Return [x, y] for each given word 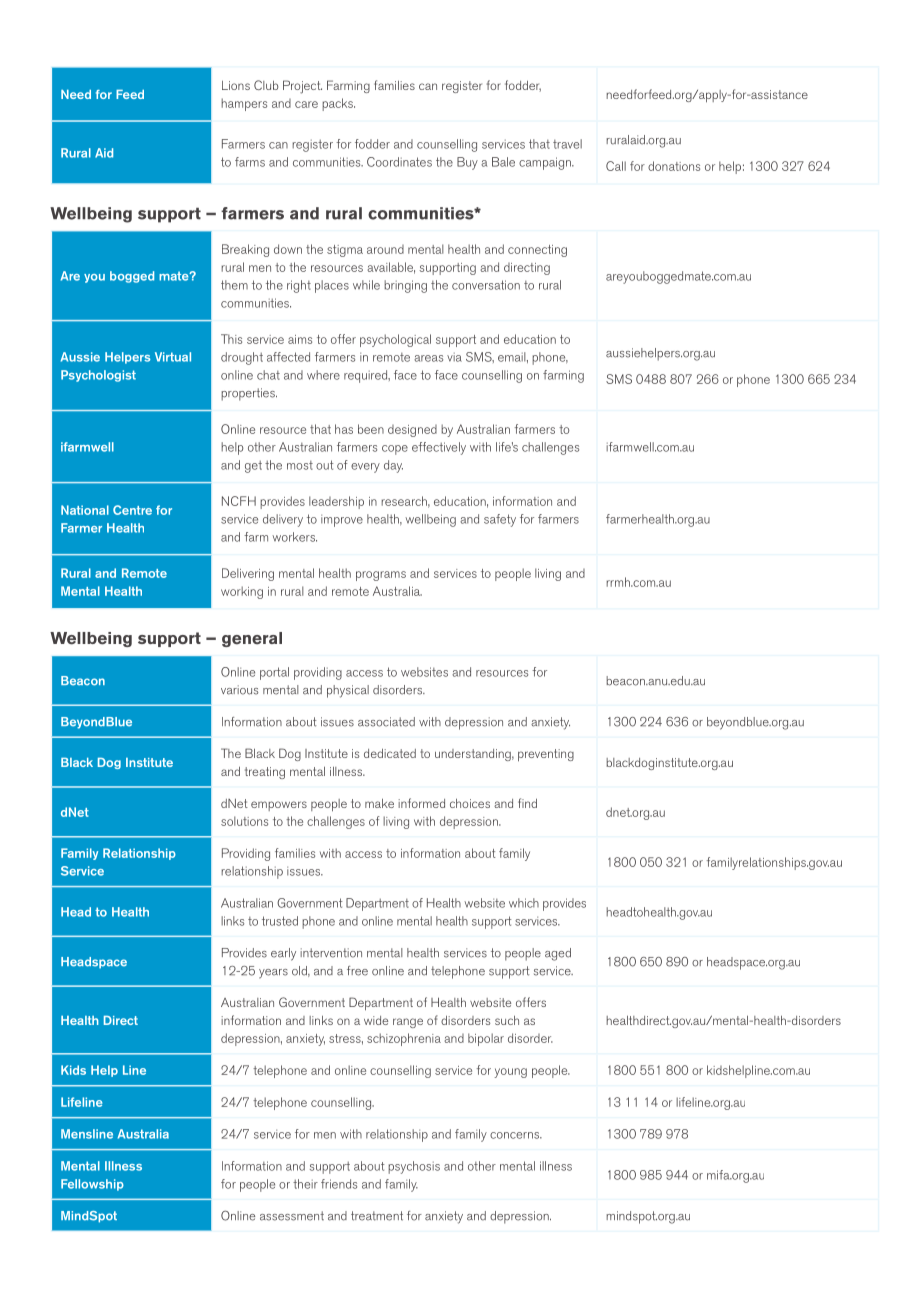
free [357, 971]
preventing [546, 755]
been [371, 429]
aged [558, 954]
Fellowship [92, 1185]
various [239, 690]
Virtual [173, 357]
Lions [236, 85]
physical [348, 691]
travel [567, 144]
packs [338, 104]
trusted [280, 921]
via [454, 357]
